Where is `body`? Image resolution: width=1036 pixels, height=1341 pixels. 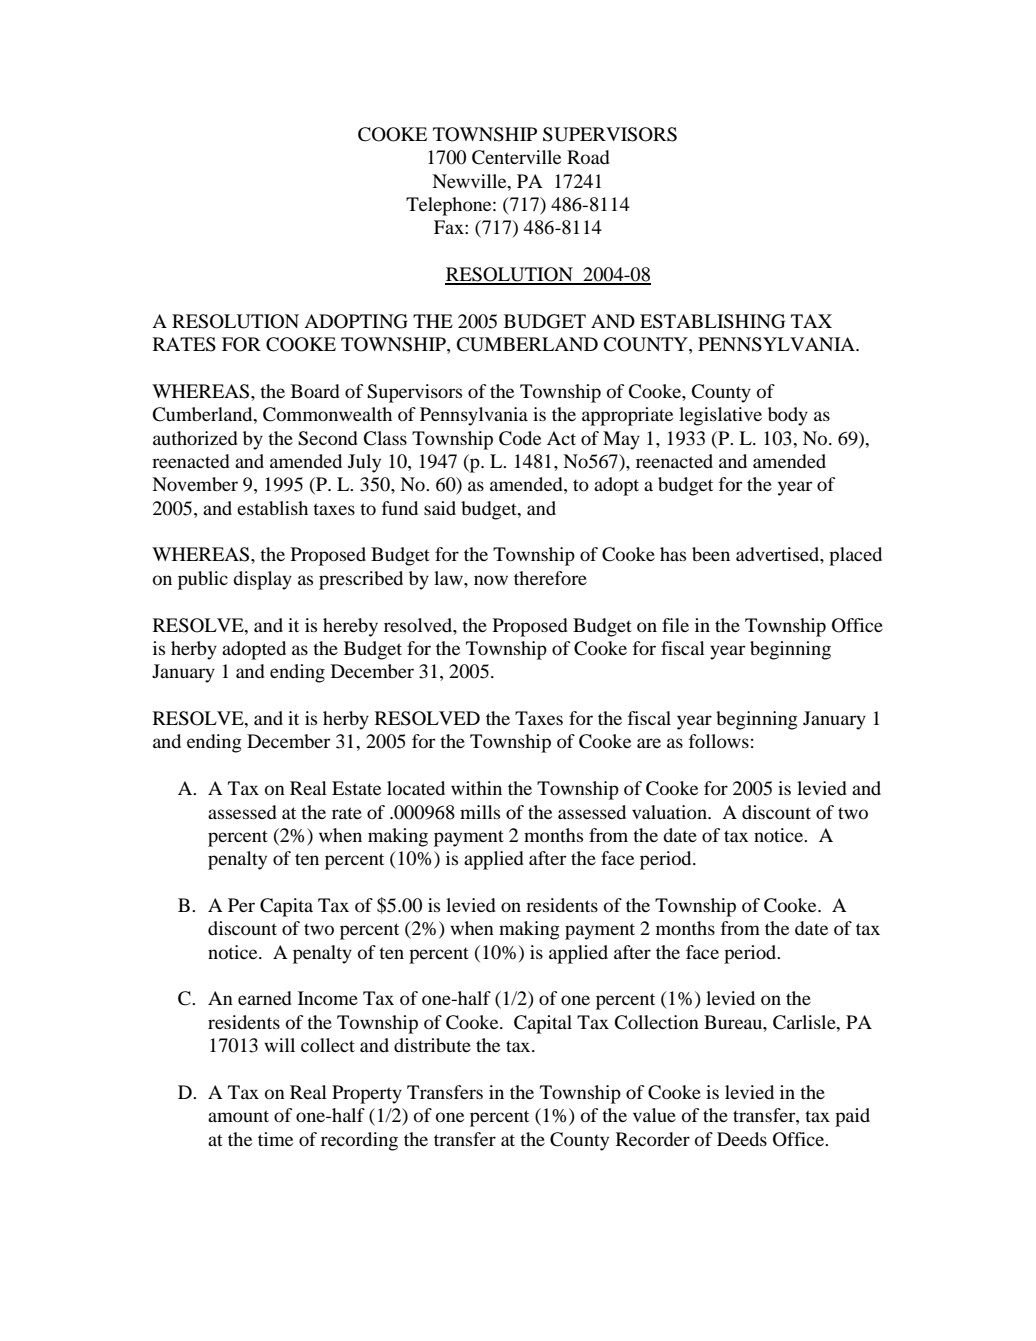
body is located at coordinates (788, 416).
